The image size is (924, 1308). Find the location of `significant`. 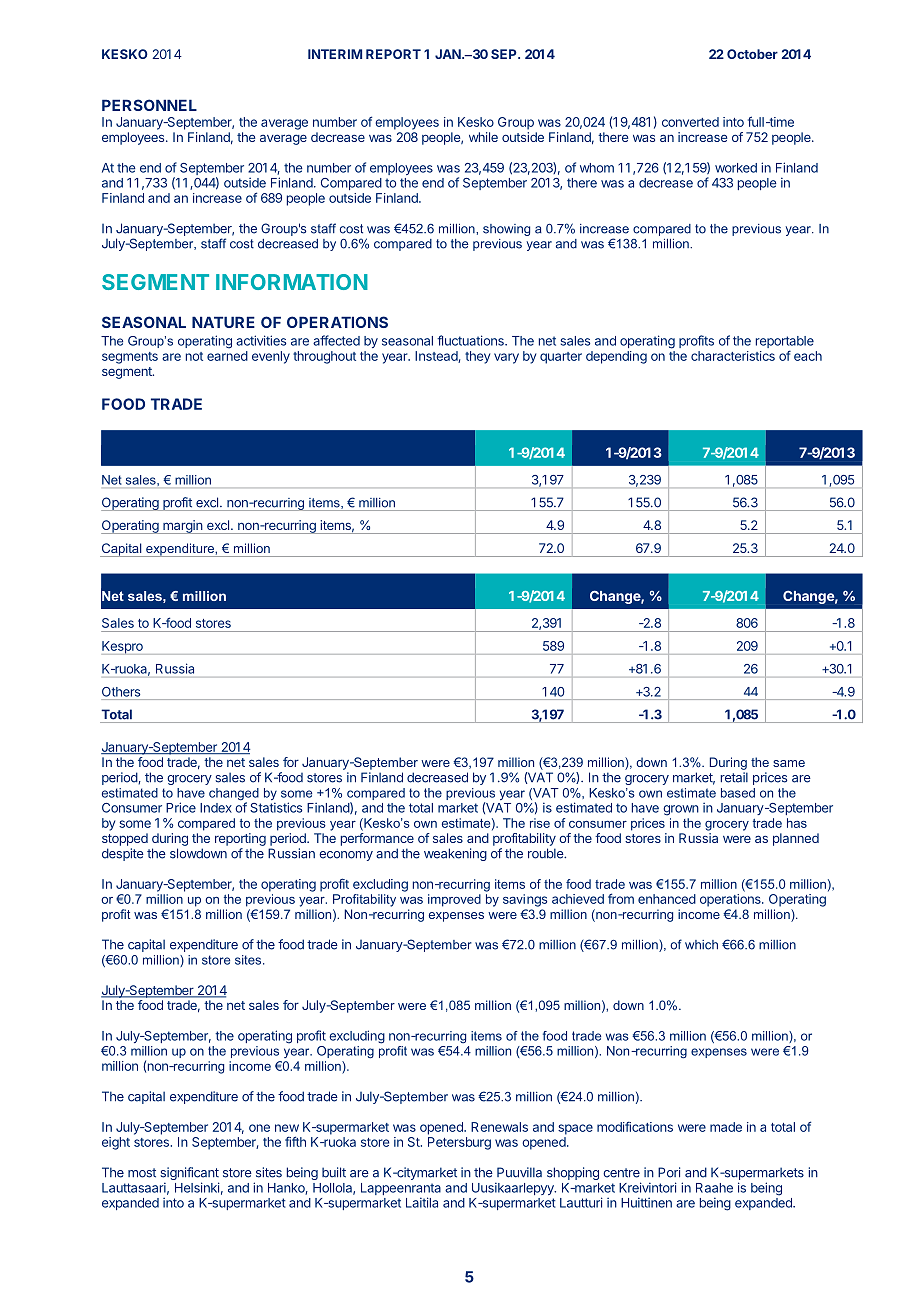

significant is located at coordinates (189, 1173).
